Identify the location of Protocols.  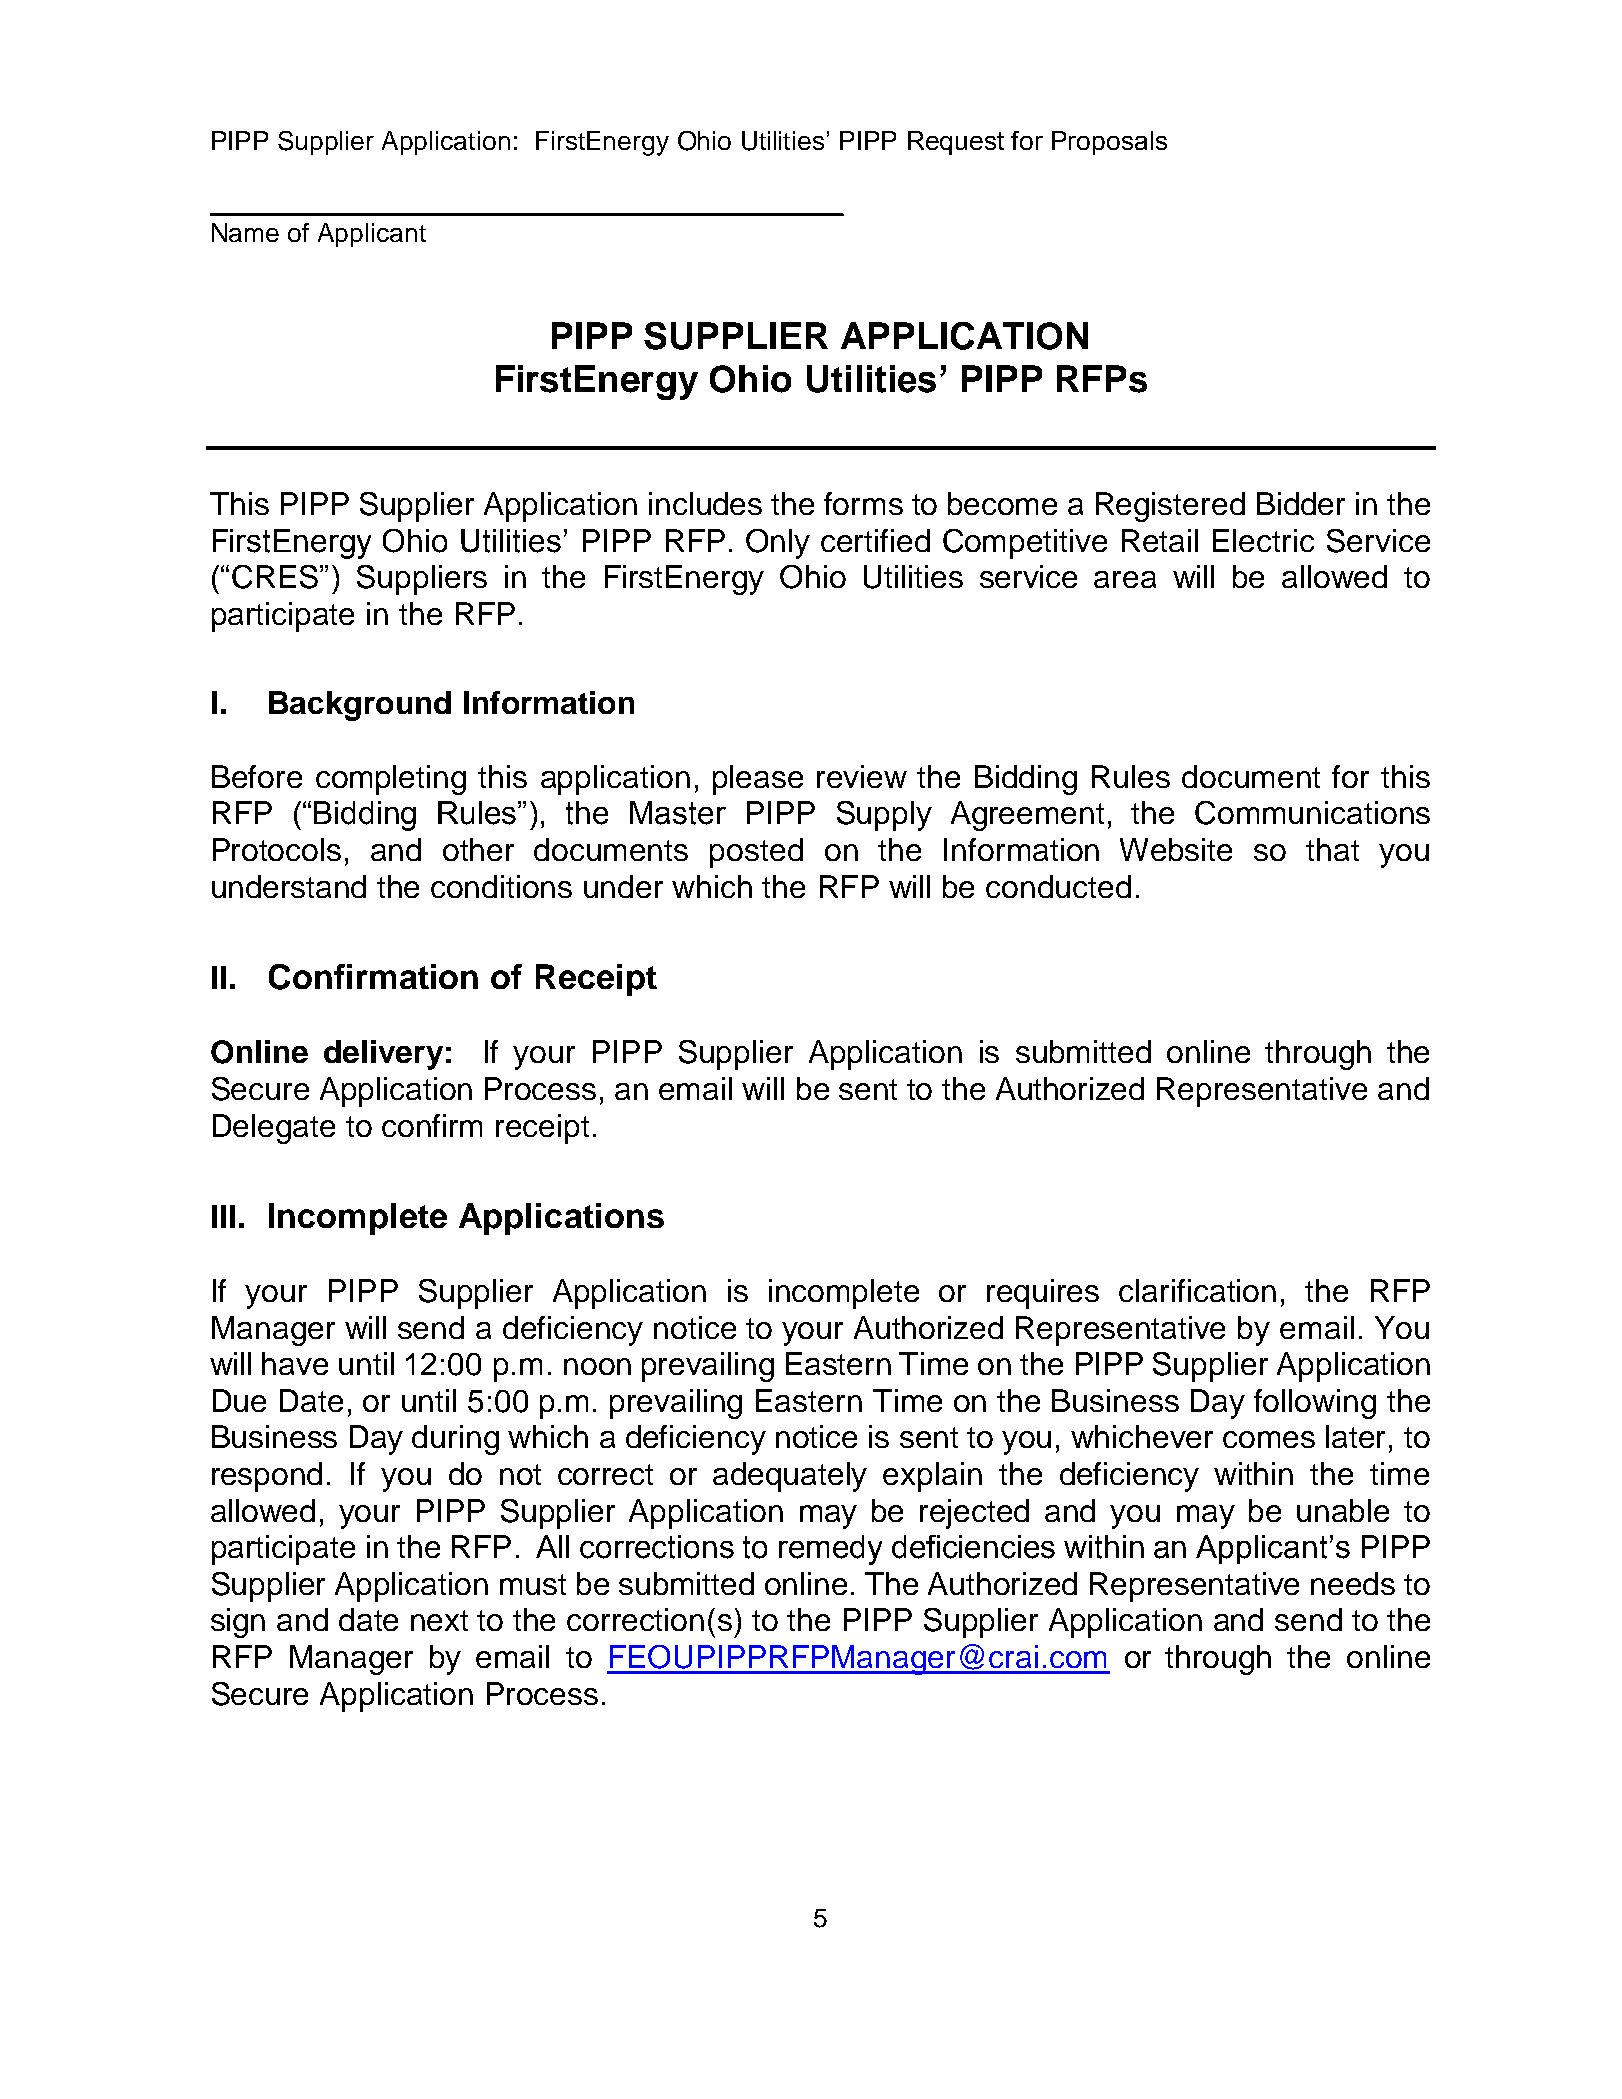
(277, 849).
